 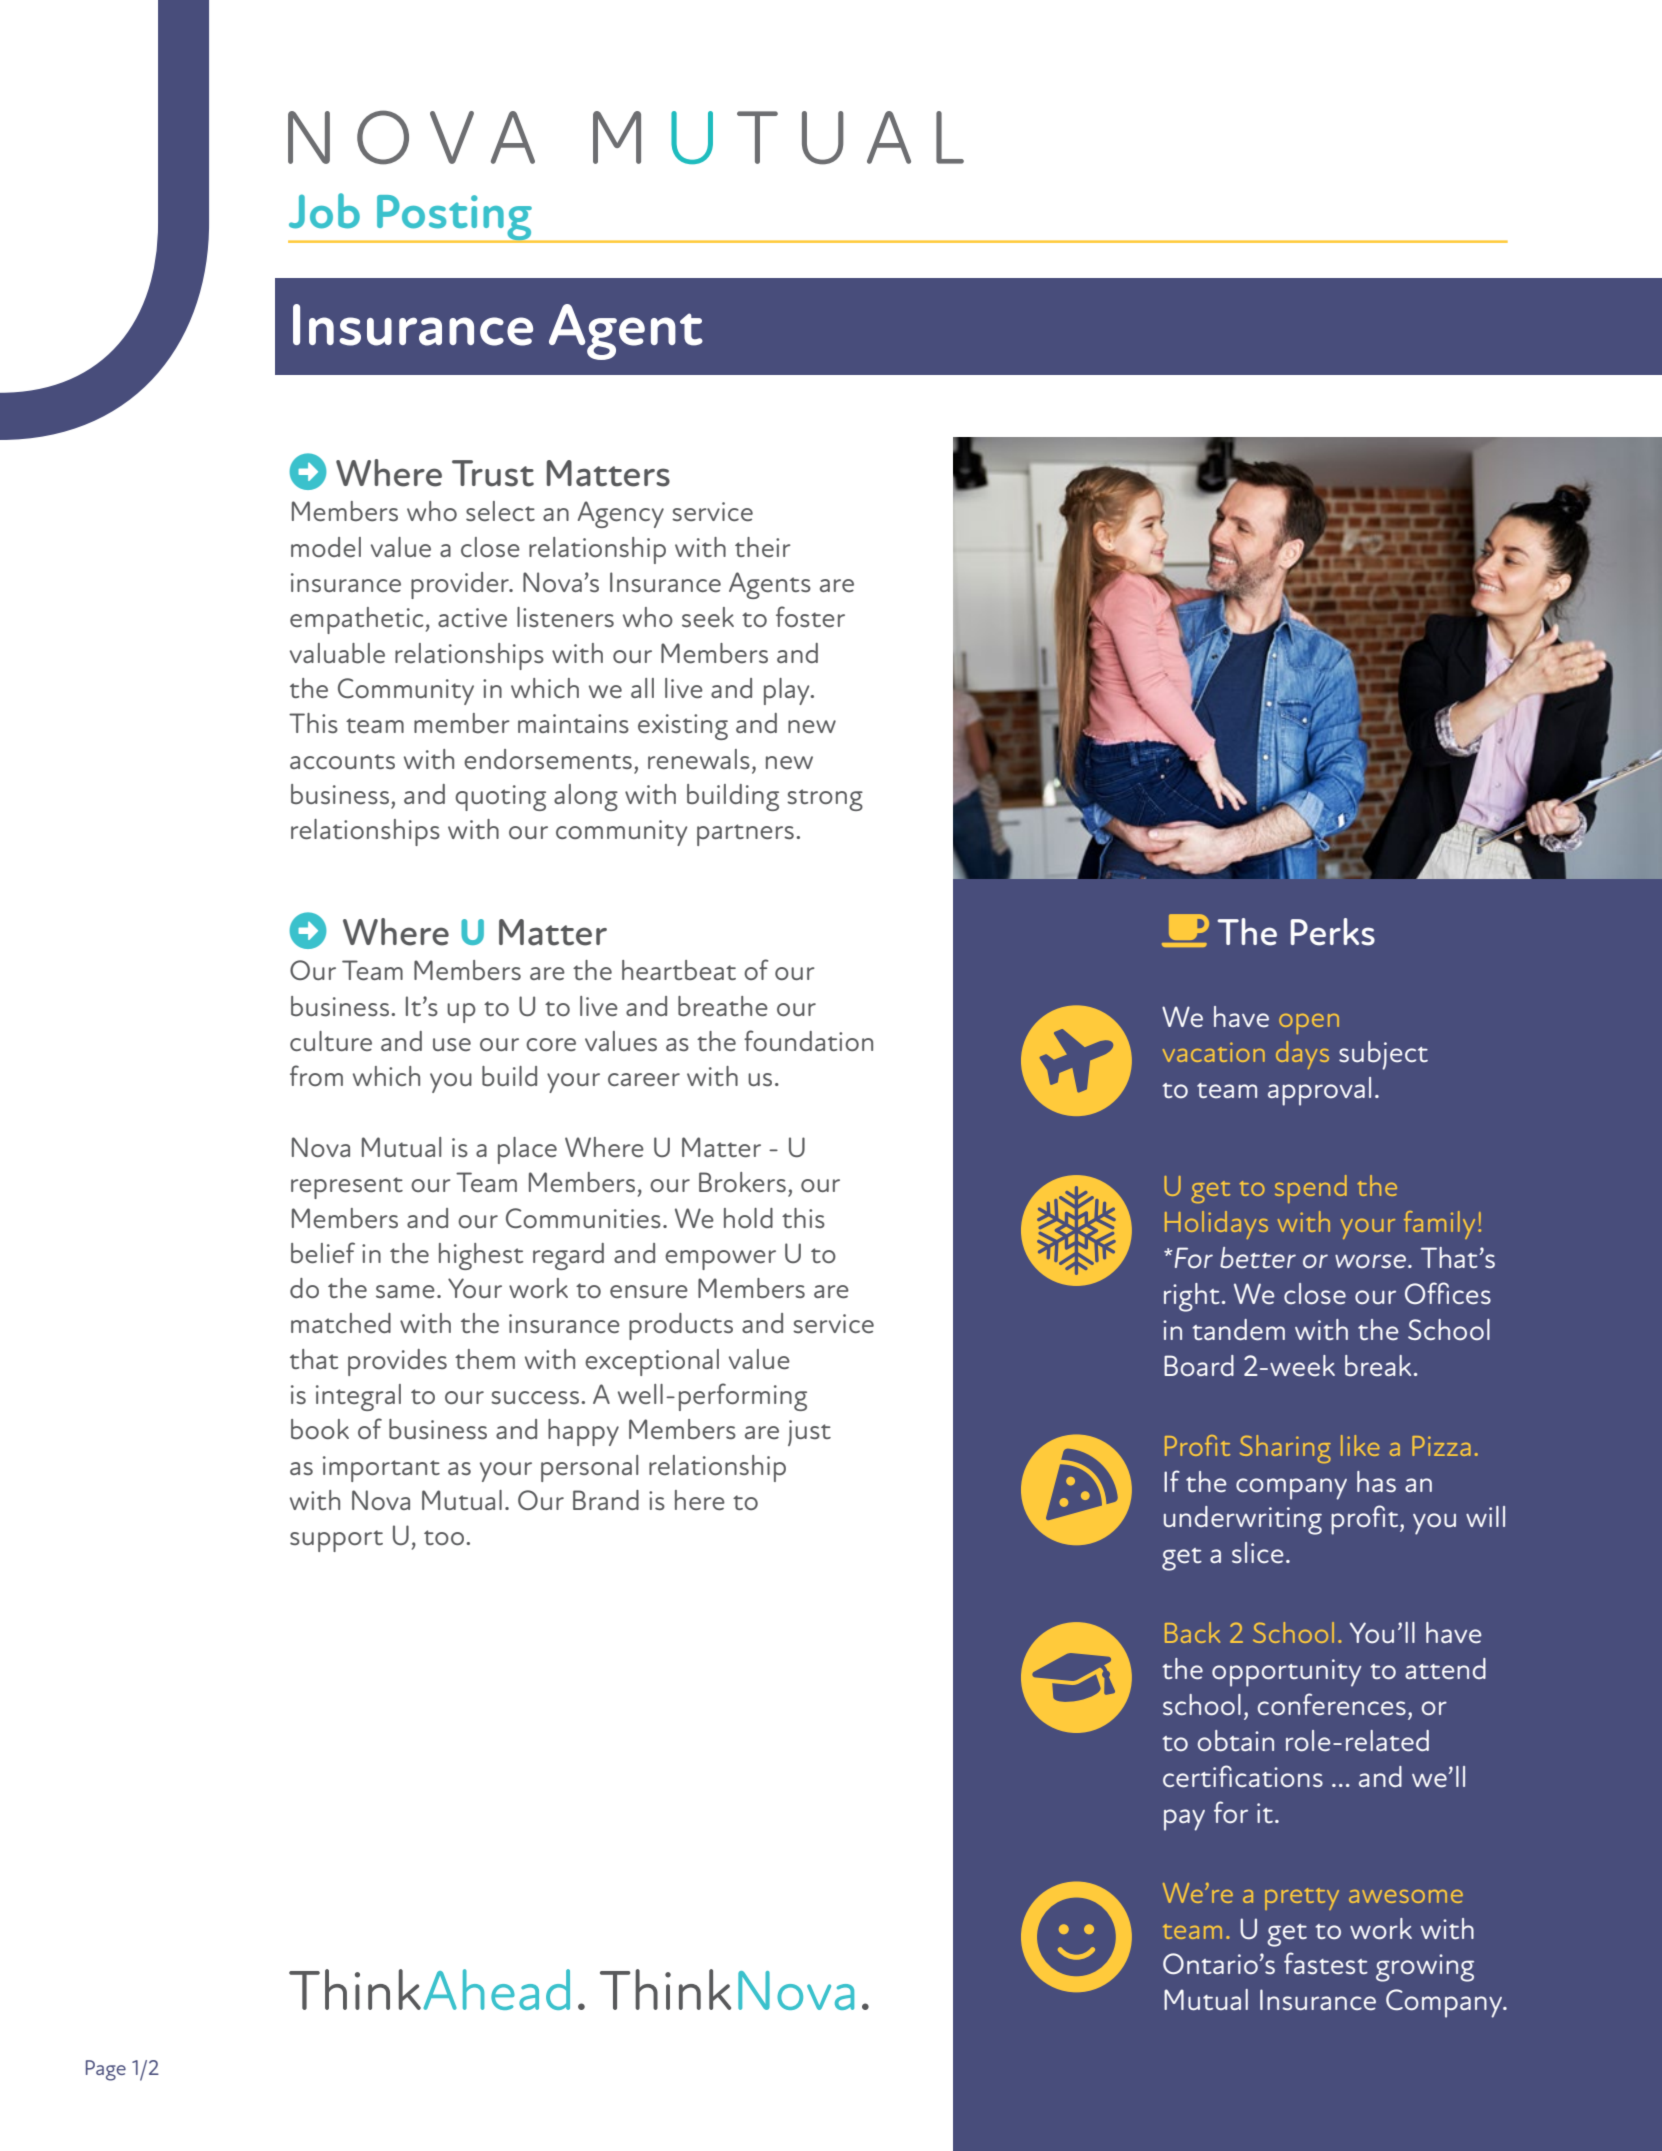 I want to click on tandem, so click(x=1238, y=1330).
